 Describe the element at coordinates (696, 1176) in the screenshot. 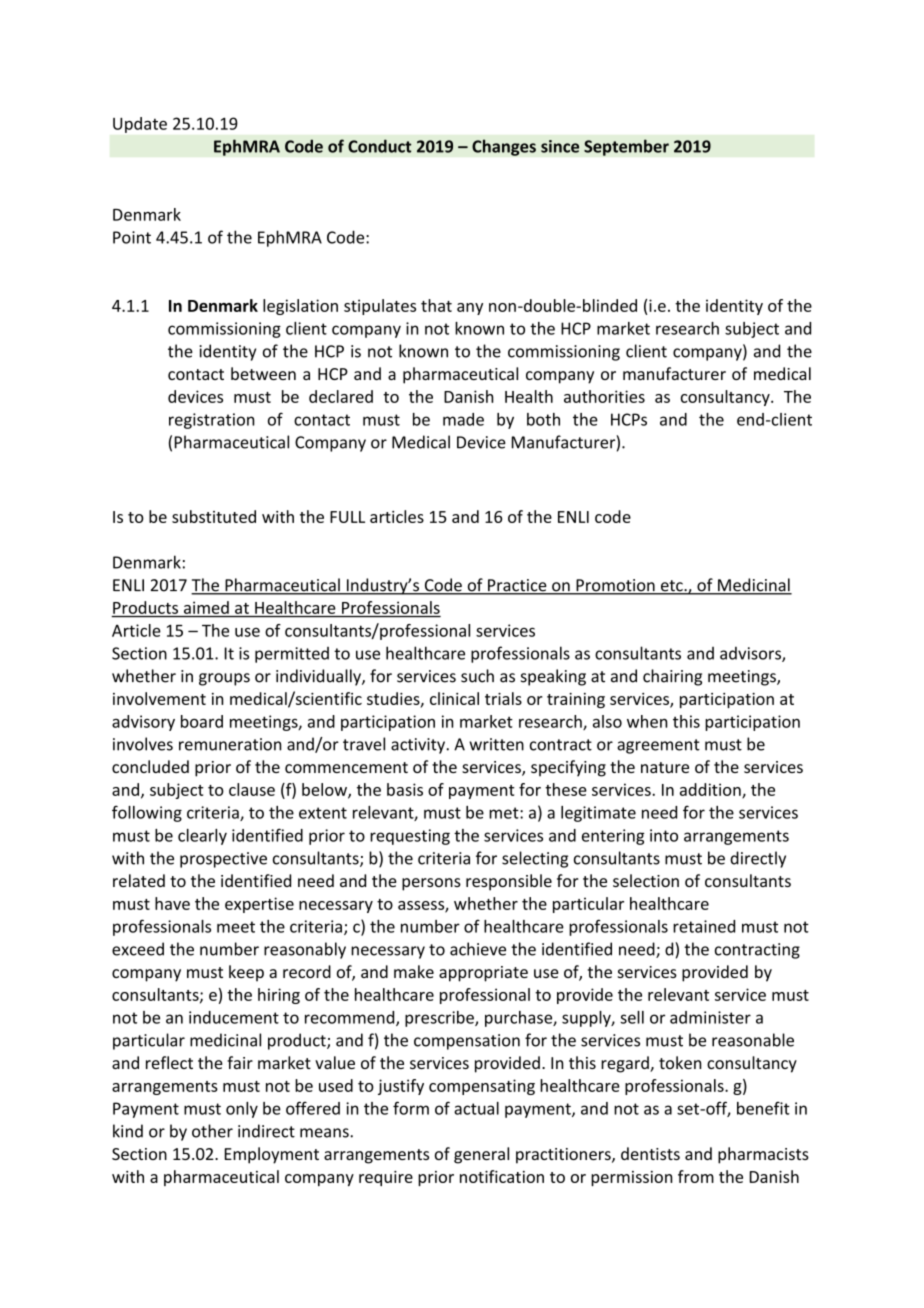

I see `from` at that location.
